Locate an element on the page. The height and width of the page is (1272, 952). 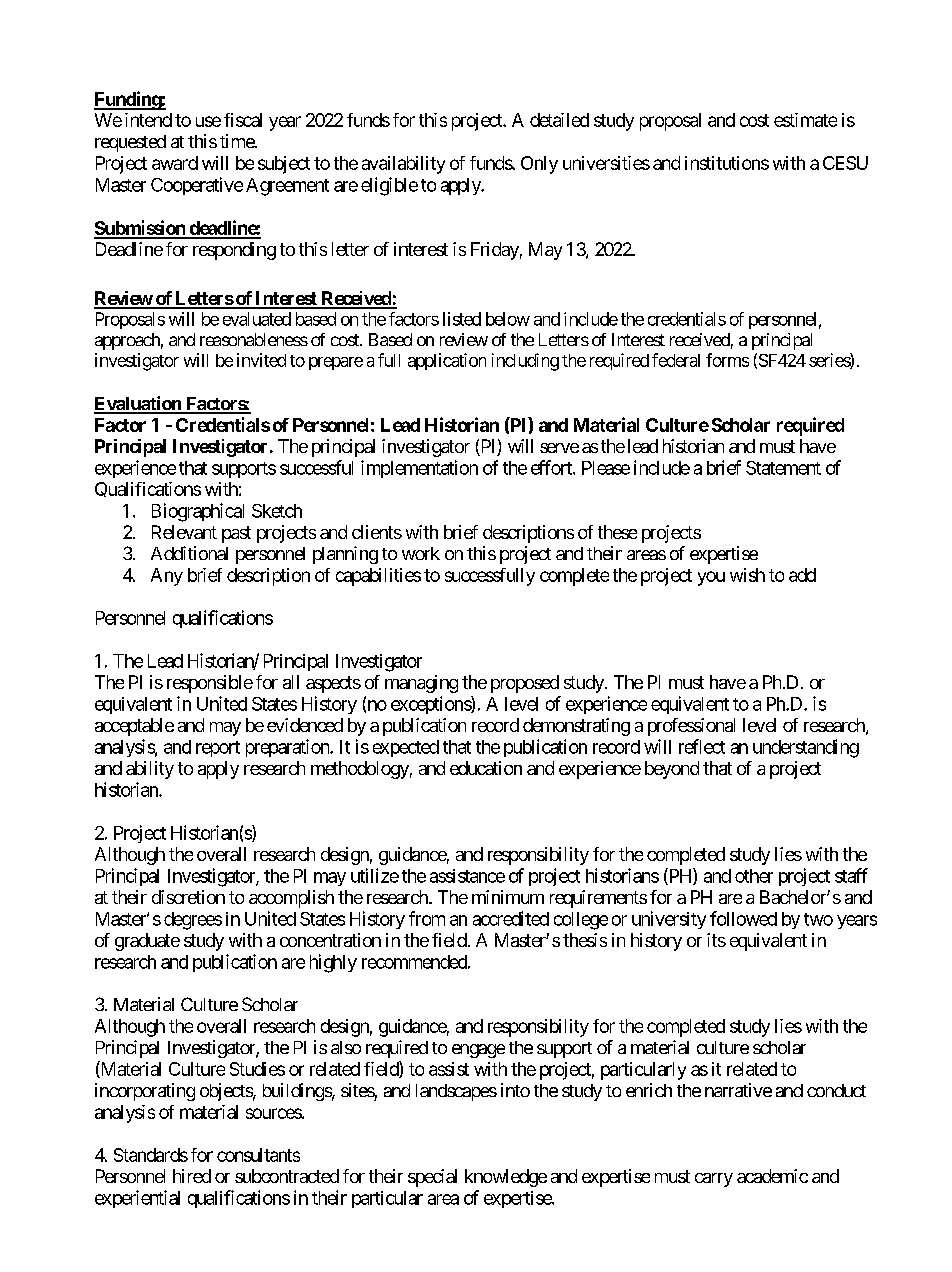
Only is located at coordinates (539, 165).
